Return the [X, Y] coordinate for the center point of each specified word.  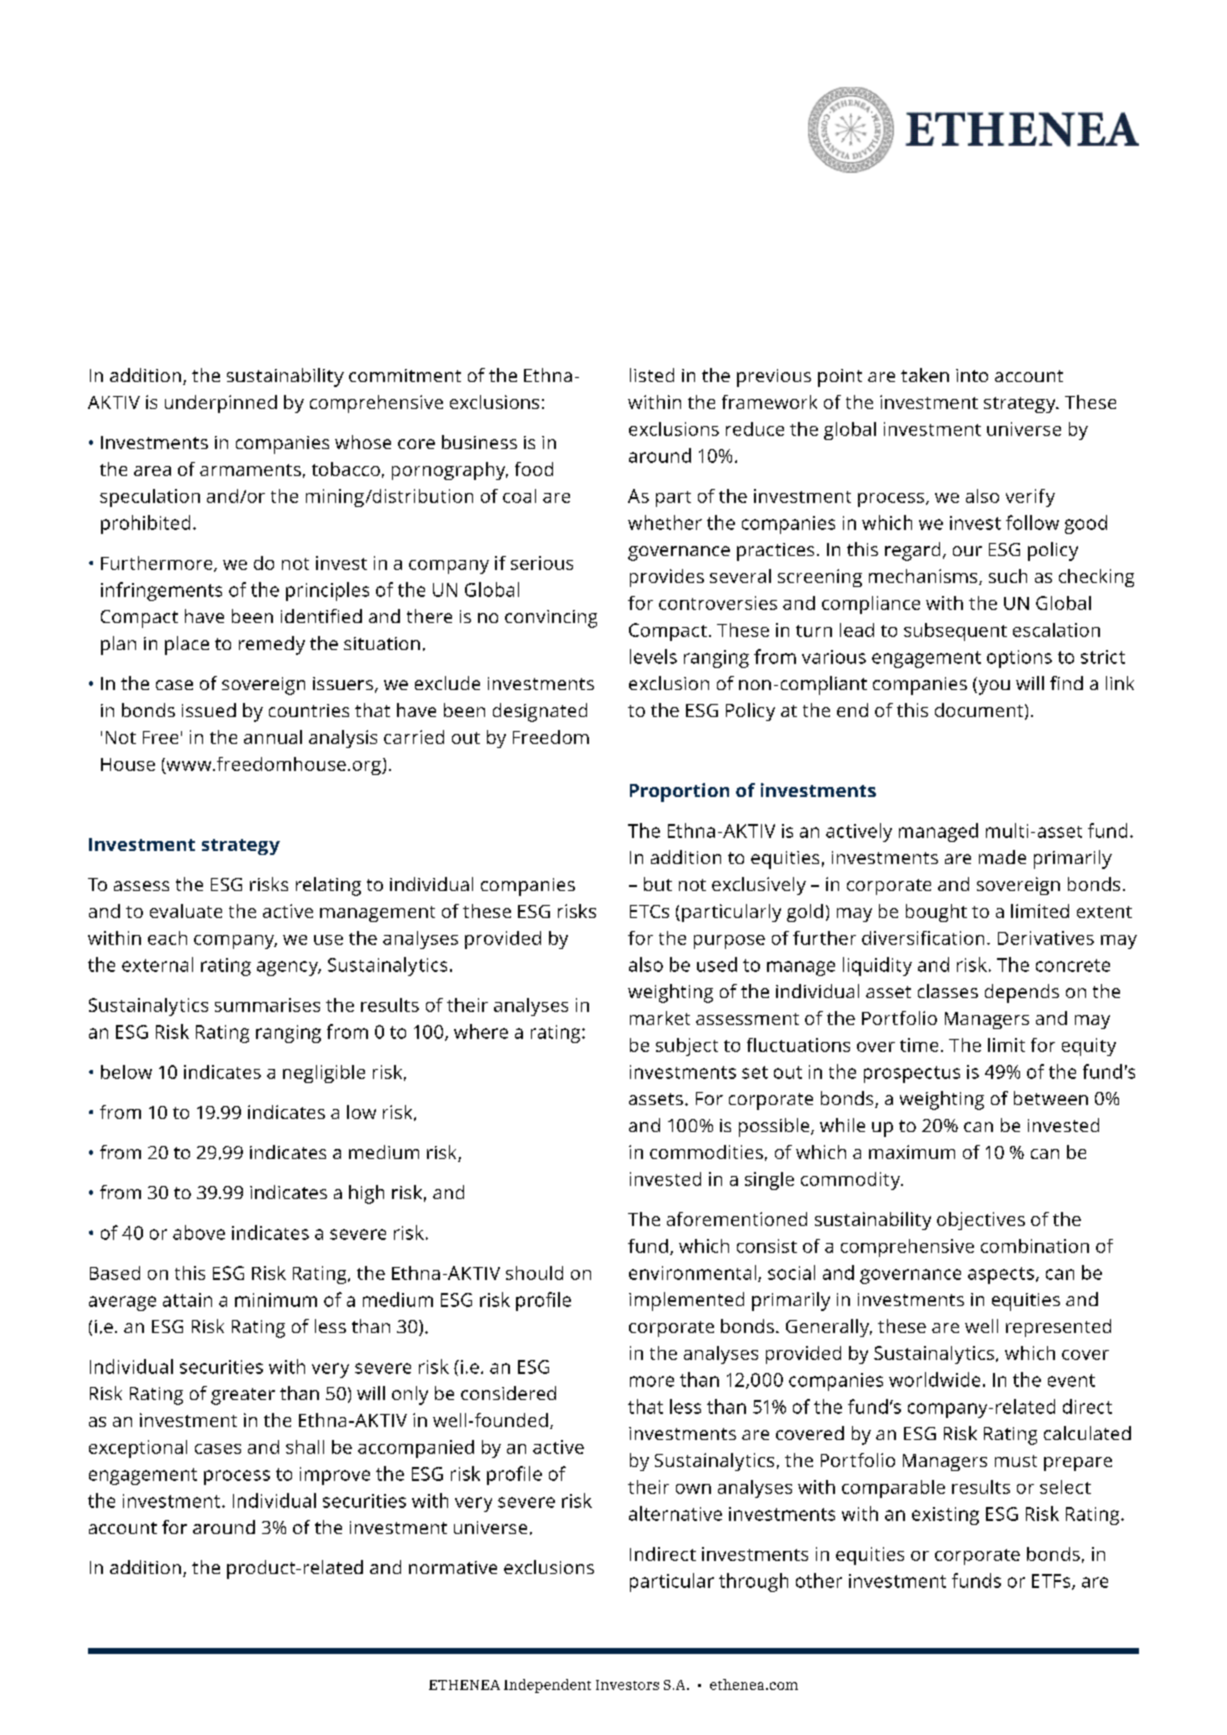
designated [540, 712]
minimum [276, 1300]
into [972, 375]
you [993, 686]
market [660, 1018]
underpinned [221, 404]
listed [652, 375]
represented [1058, 1328]
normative [453, 1567]
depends [1022, 993]
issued [209, 710]
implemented [686, 1301]
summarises [267, 1005]
